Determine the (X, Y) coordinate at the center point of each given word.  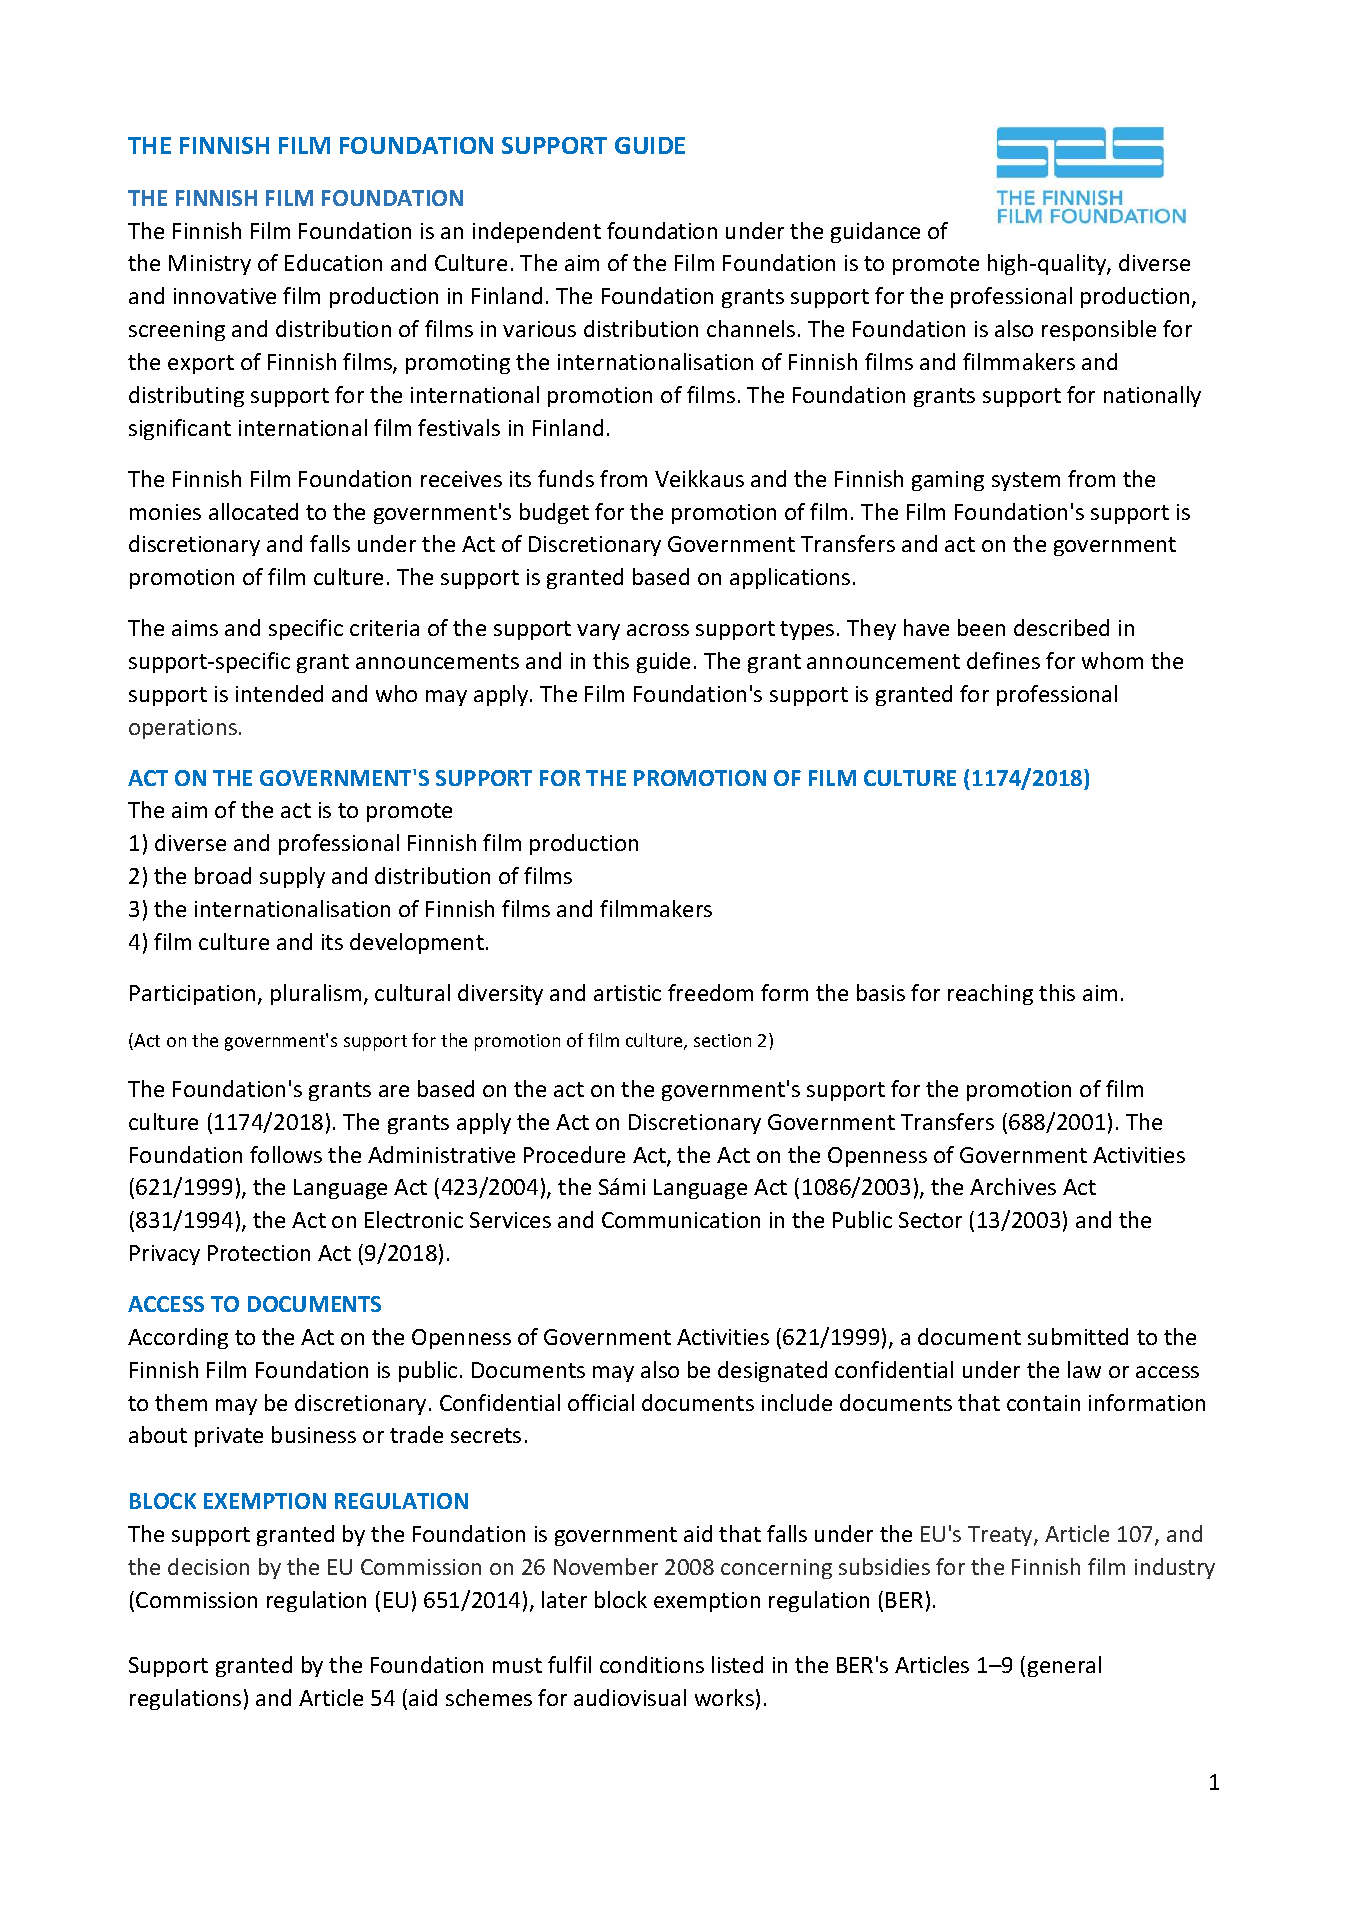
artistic (627, 993)
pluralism (316, 994)
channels (751, 328)
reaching (990, 994)
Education (333, 262)
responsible (1099, 330)
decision (208, 1566)
